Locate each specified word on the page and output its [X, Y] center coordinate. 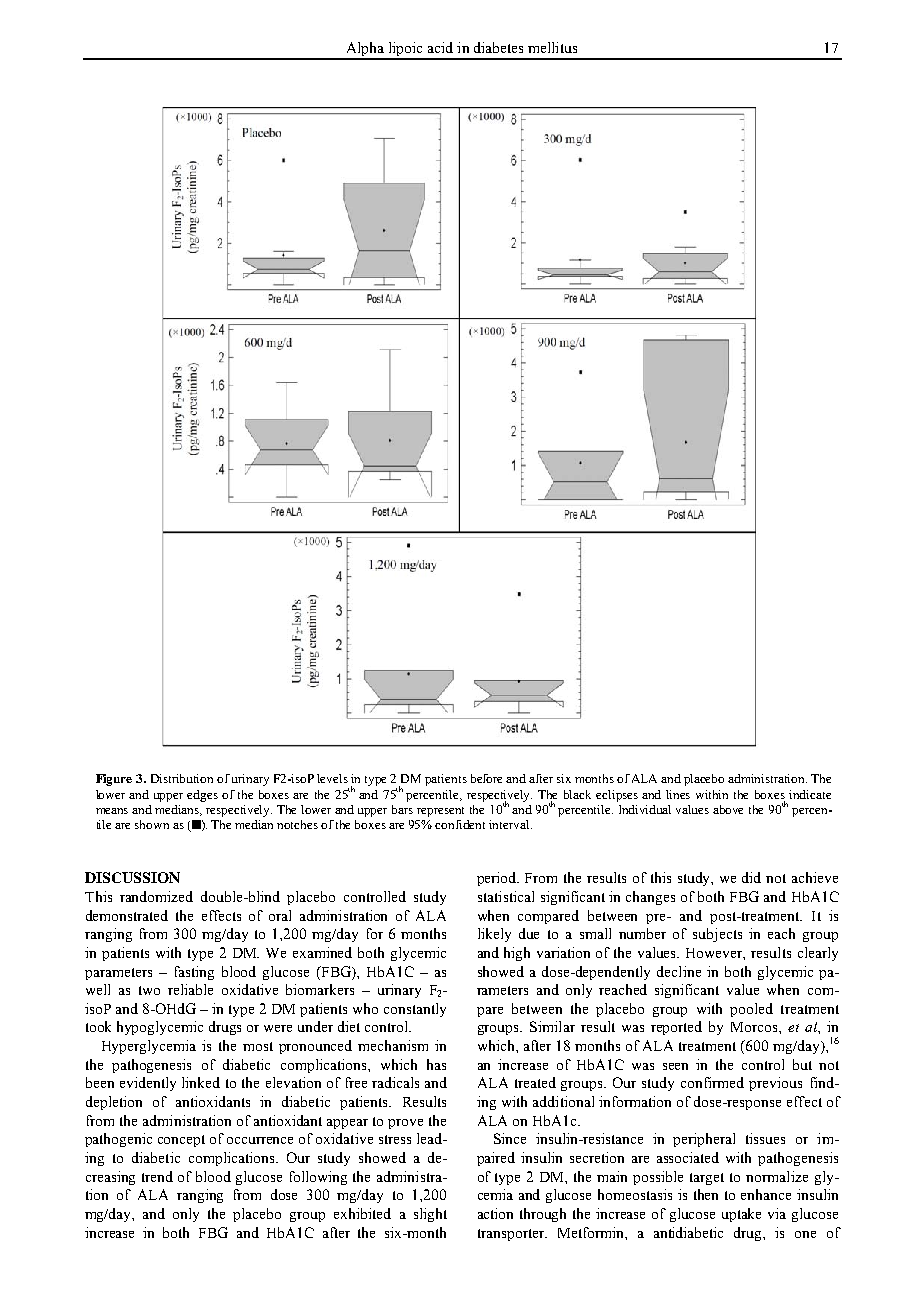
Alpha [365, 50]
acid [440, 47]
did [751, 877]
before [486, 778]
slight [430, 1215]
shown [152, 824]
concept [181, 1141]
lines [678, 794]
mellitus [552, 47]
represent [440, 812]
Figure [114, 780]
